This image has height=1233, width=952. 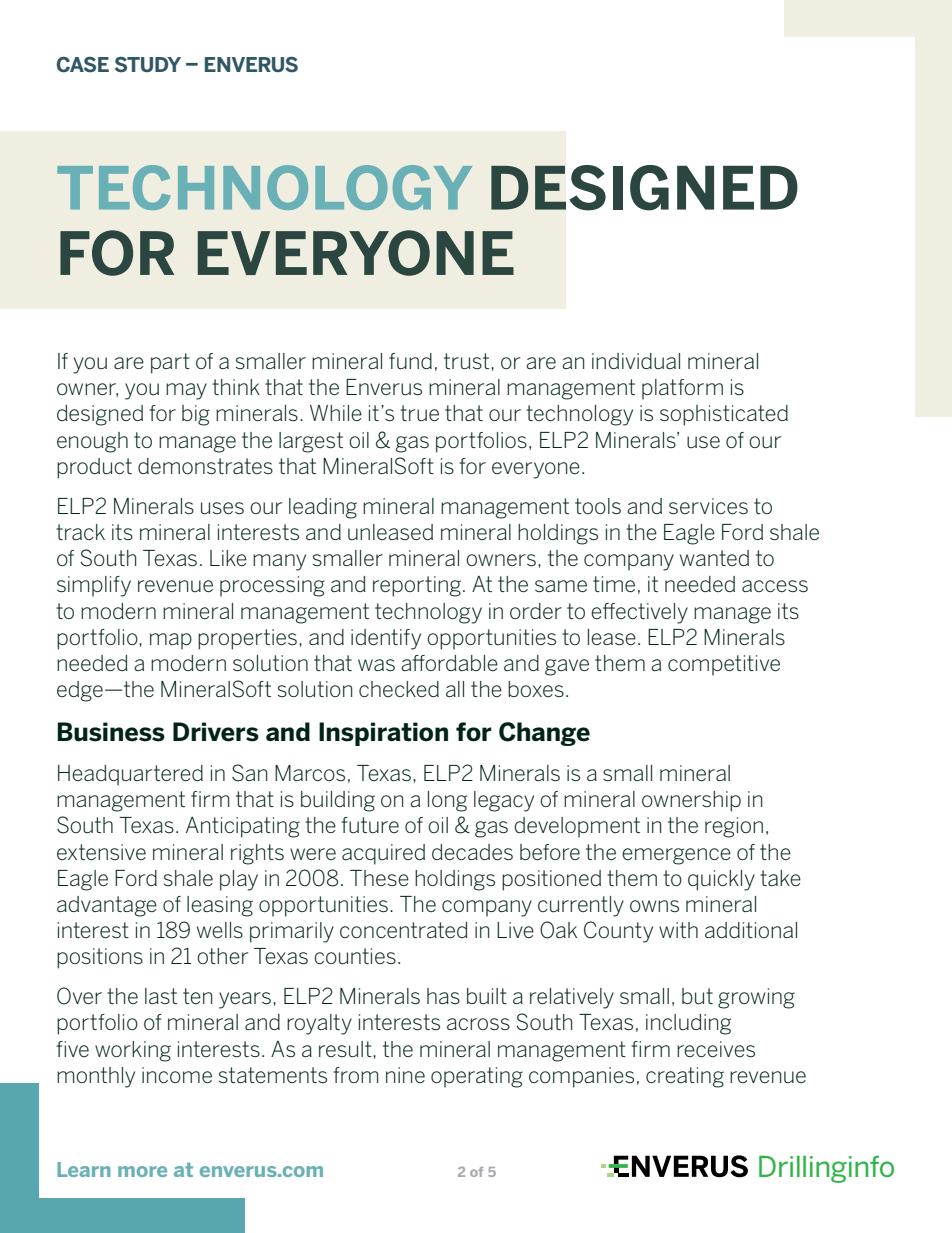 What do you see at coordinates (405, 1075) in the image?
I see `nine` at bounding box center [405, 1075].
